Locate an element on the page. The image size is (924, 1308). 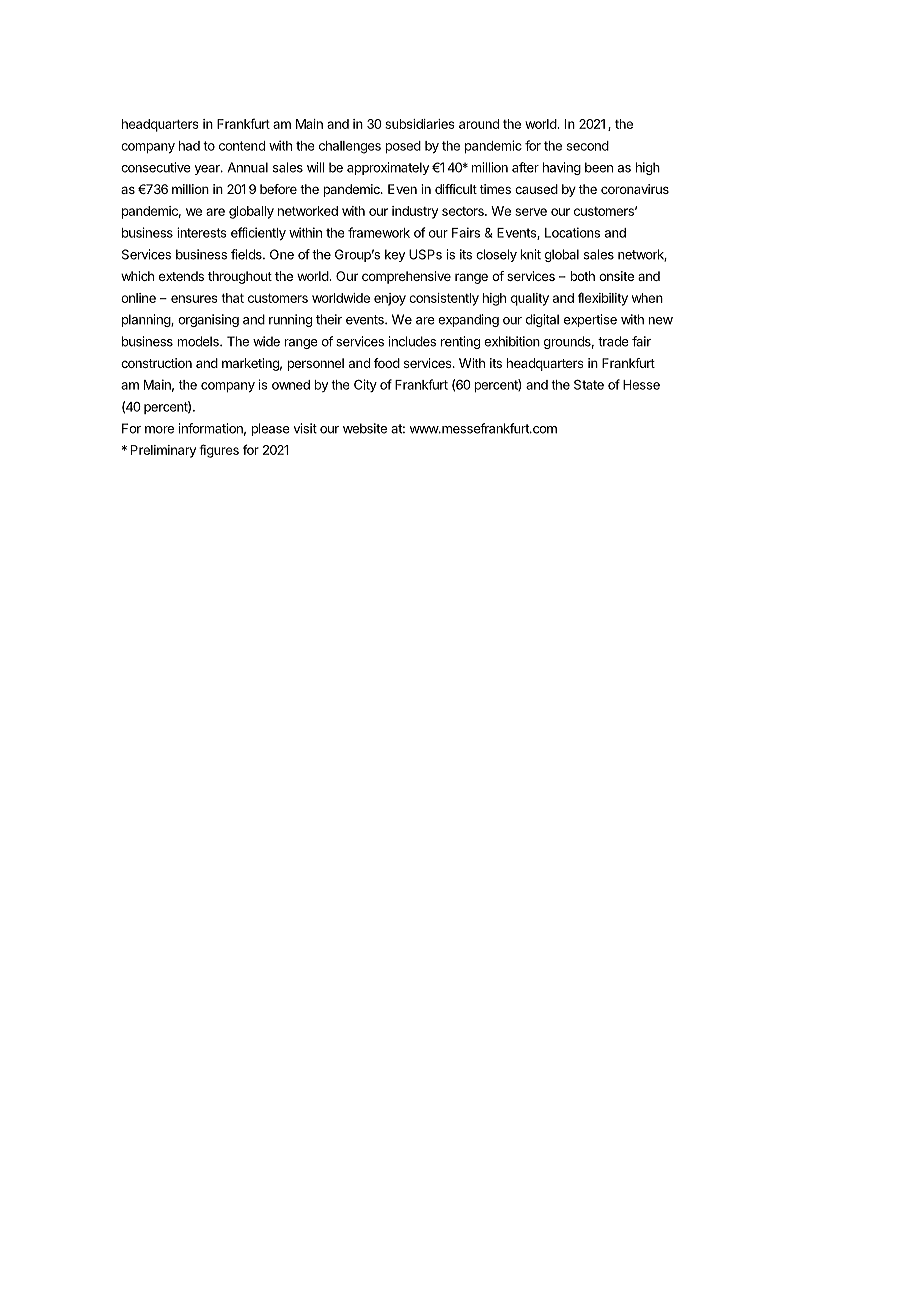
second is located at coordinates (588, 146).
